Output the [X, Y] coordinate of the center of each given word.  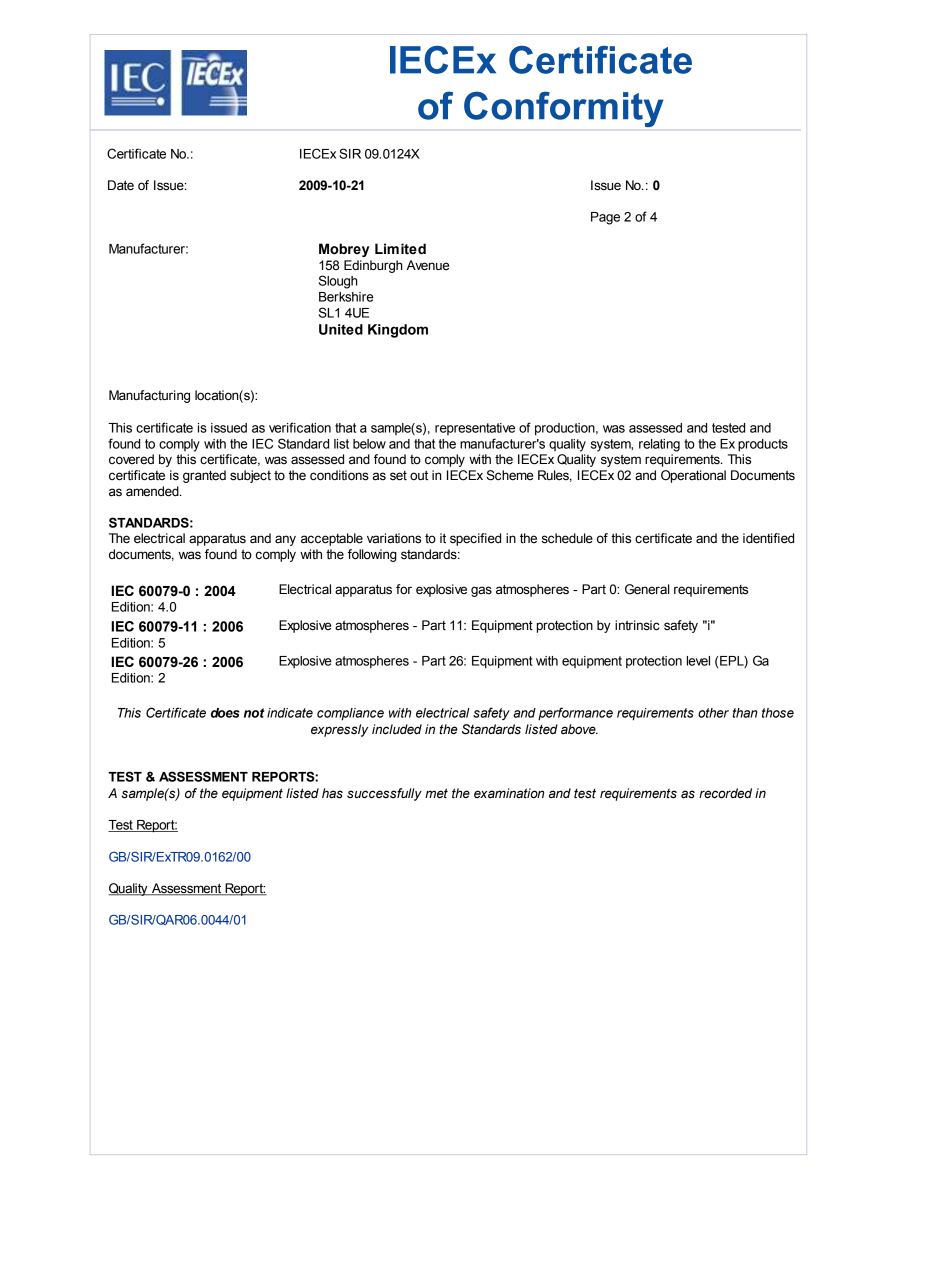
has [332, 793]
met [436, 793]
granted [204, 476]
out [419, 475]
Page [605, 218]
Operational [693, 476]
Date [121, 185]
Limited [400, 249]
